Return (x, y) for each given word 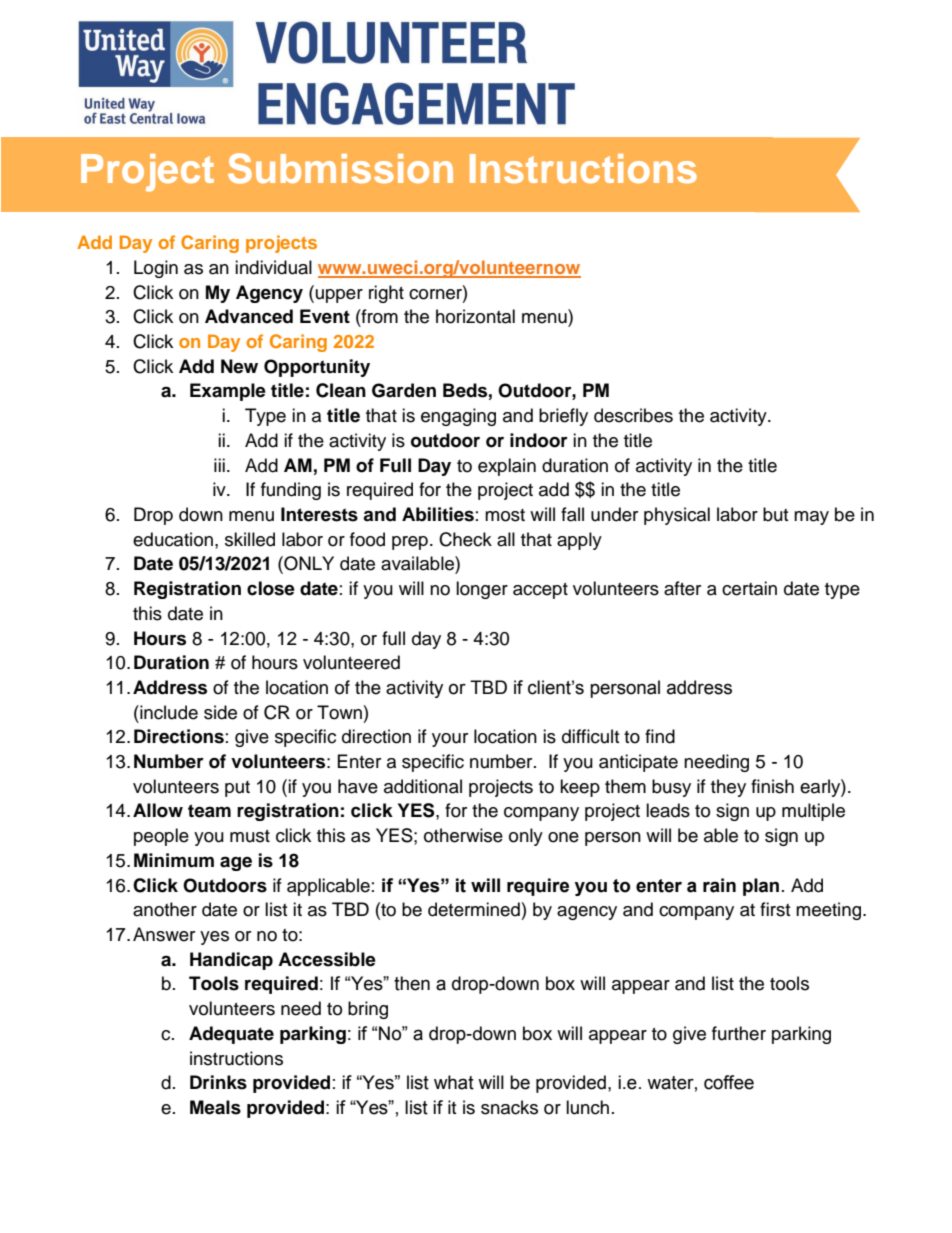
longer (482, 590)
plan (761, 887)
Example (228, 392)
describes (633, 415)
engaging (458, 417)
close (271, 588)
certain (749, 588)
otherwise (463, 835)
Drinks (218, 1082)
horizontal (475, 316)
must (250, 836)
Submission (340, 168)
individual (273, 267)
